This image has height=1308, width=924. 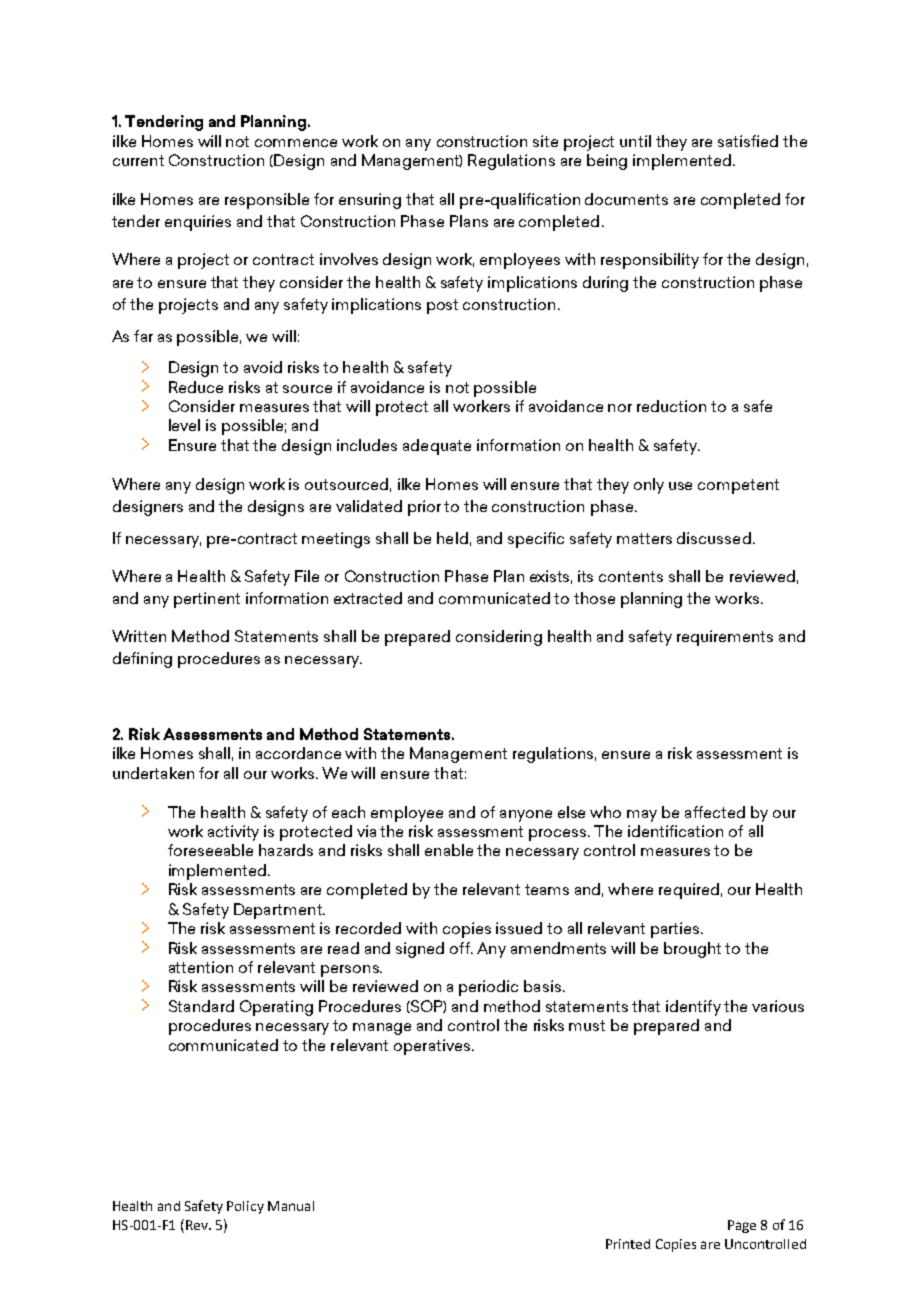 What do you see at coordinates (742, 1226) in the image?
I see `Page` at bounding box center [742, 1226].
